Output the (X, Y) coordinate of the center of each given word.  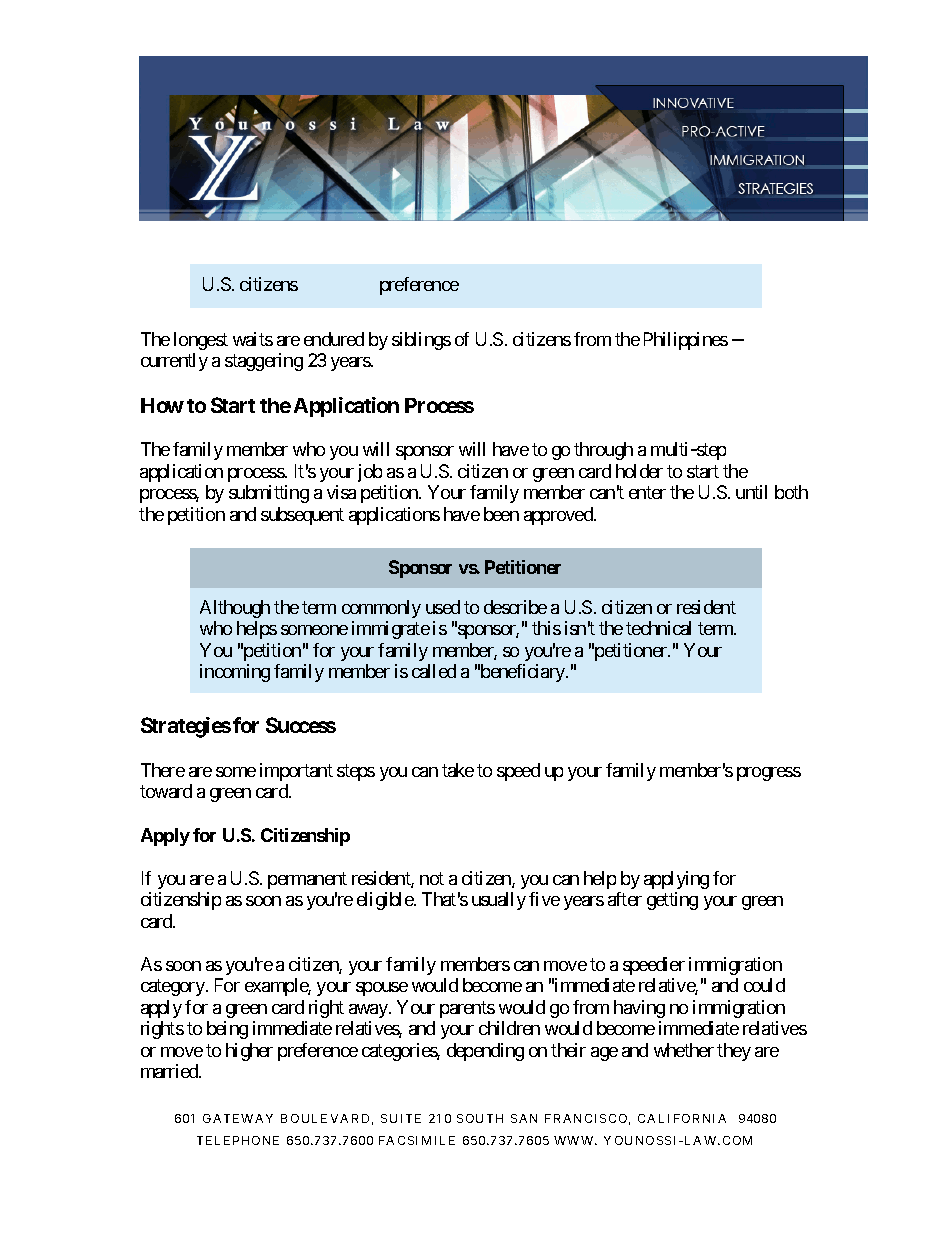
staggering (264, 362)
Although (235, 609)
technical (658, 628)
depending (485, 1052)
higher (249, 1052)
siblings (421, 341)
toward (166, 791)
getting (672, 901)
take (458, 770)
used (443, 607)
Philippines (686, 341)
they (734, 1052)
